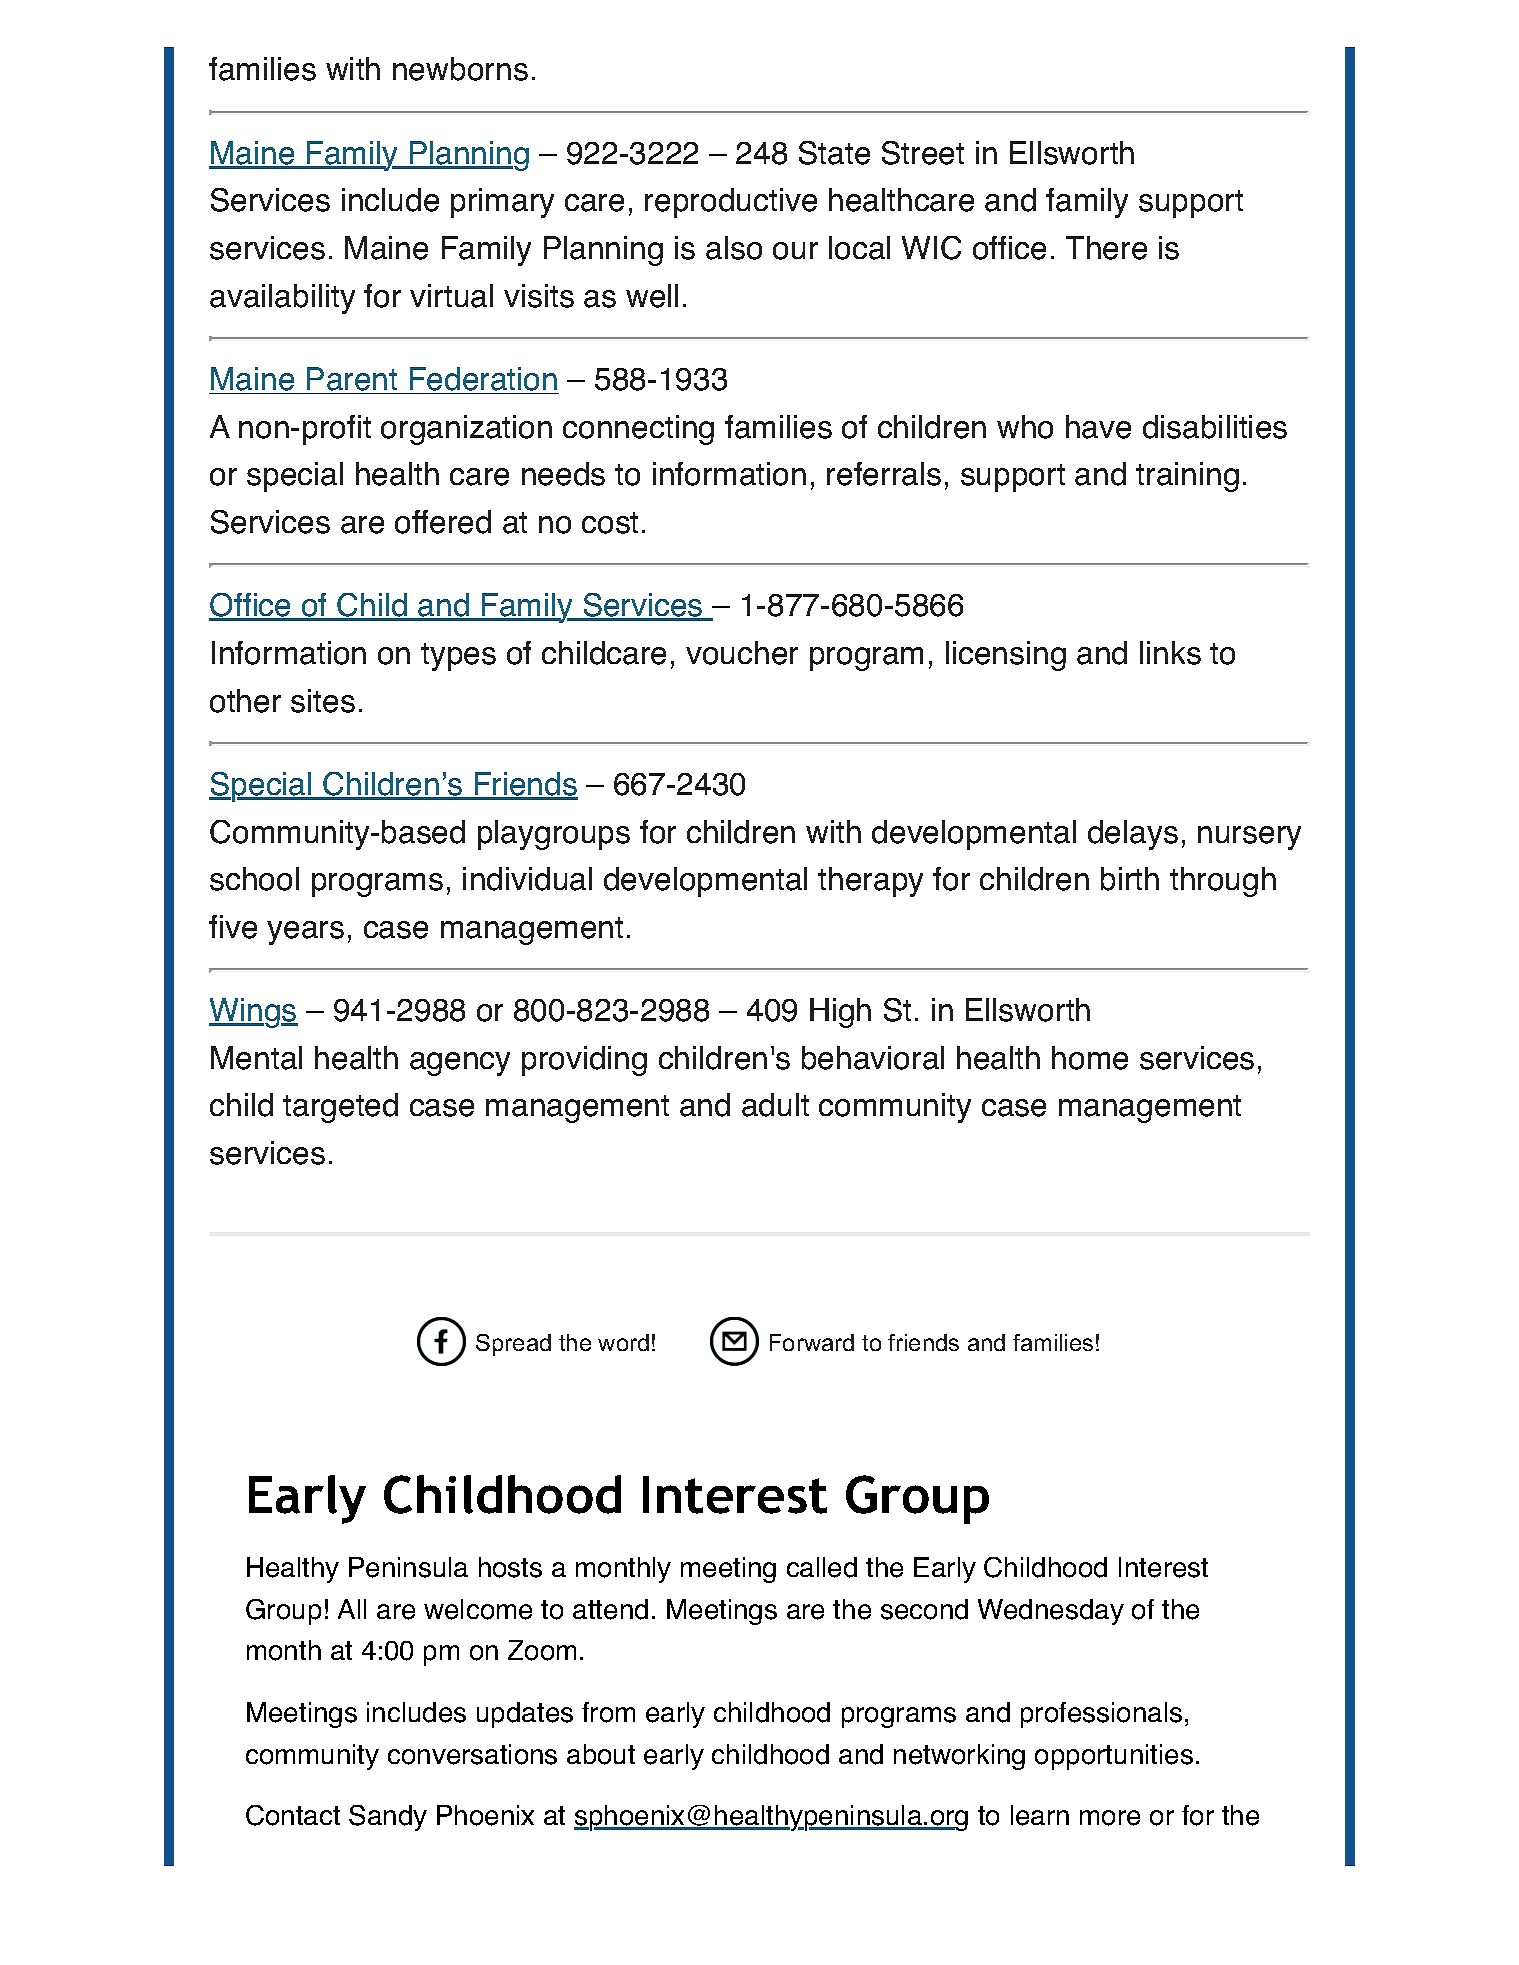 The height and width of the image is (1965, 1519). What do you see at coordinates (460, 69) in the image?
I see `newborns` at bounding box center [460, 69].
